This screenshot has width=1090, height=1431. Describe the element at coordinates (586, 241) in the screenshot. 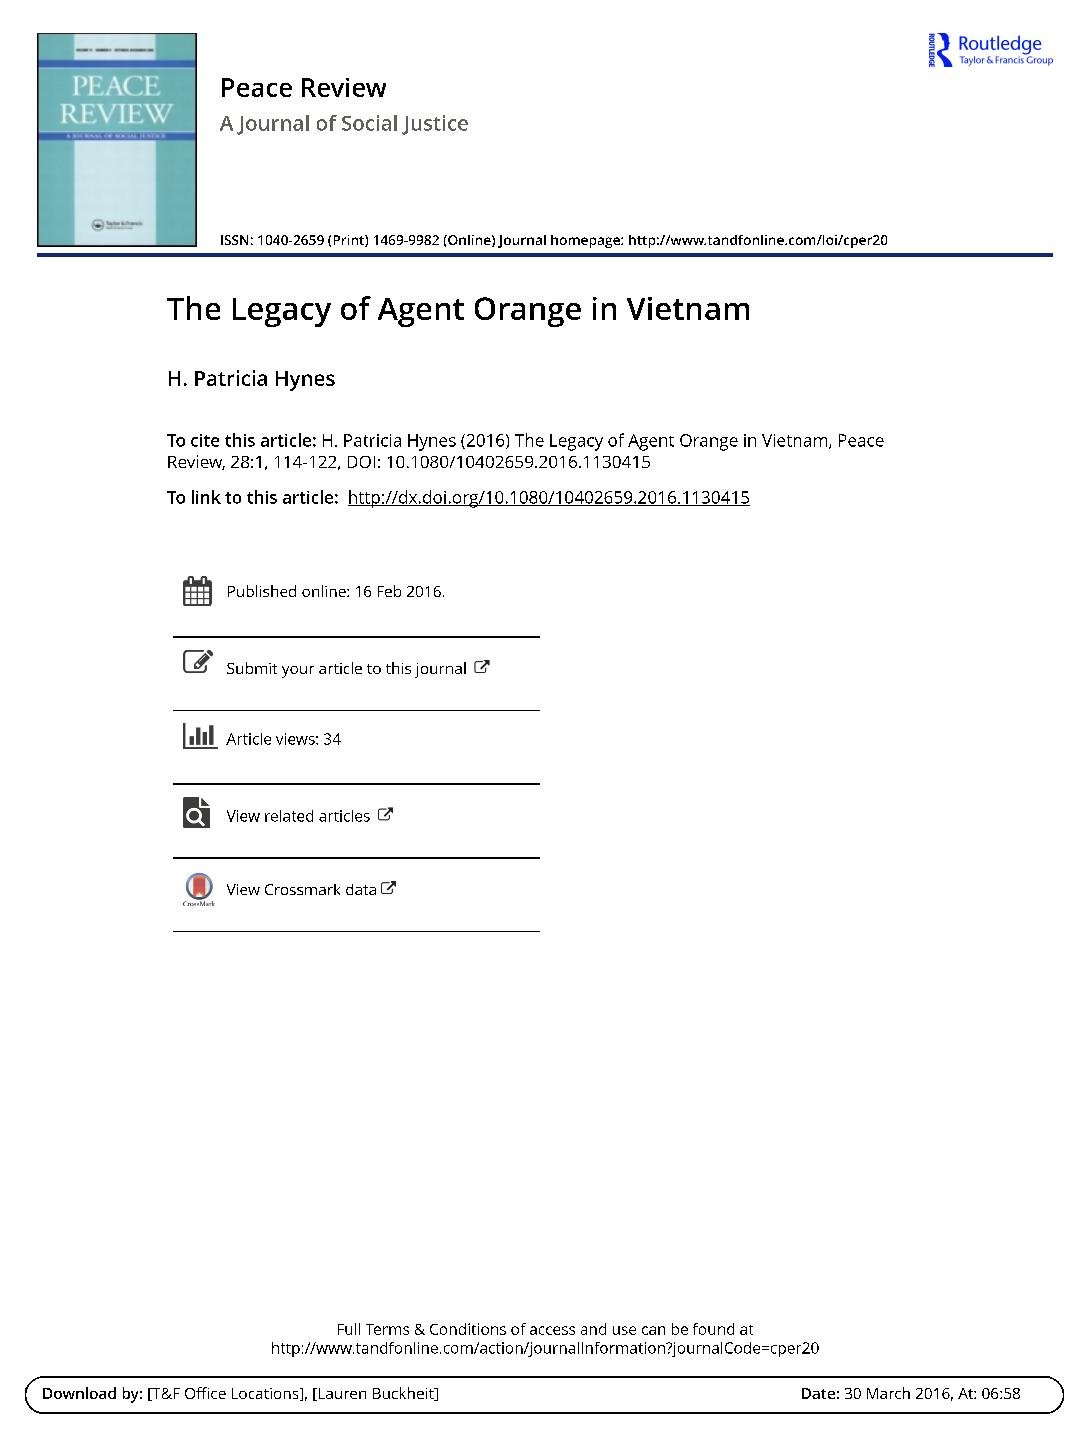

I see `homepage` at that location.
